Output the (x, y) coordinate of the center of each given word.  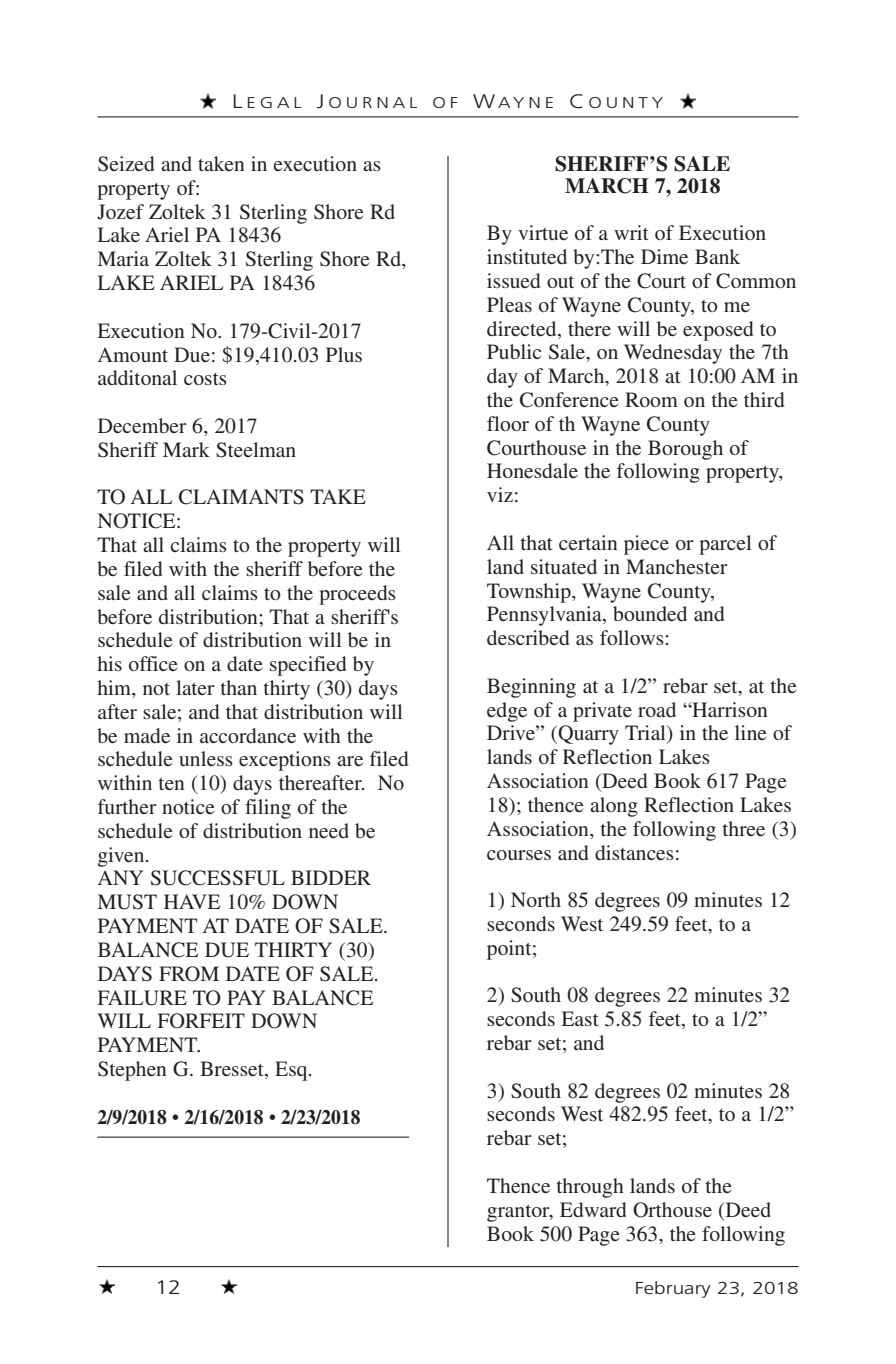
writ (631, 232)
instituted (527, 256)
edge (507, 712)
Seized (126, 164)
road (657, 709)
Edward (593, 1209)
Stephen (132, 1071)
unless (206, 758)
